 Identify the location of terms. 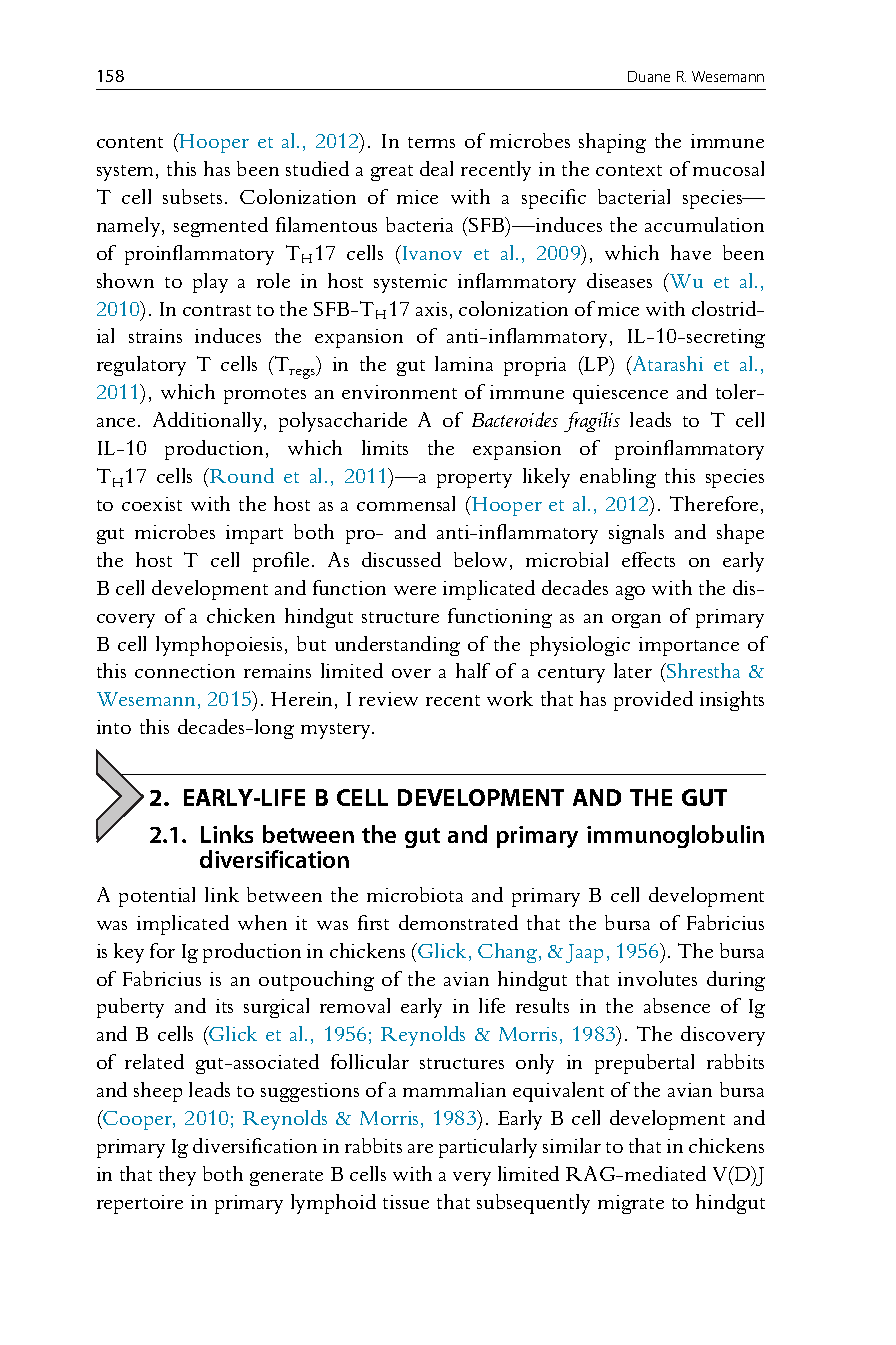
(431, 142).
